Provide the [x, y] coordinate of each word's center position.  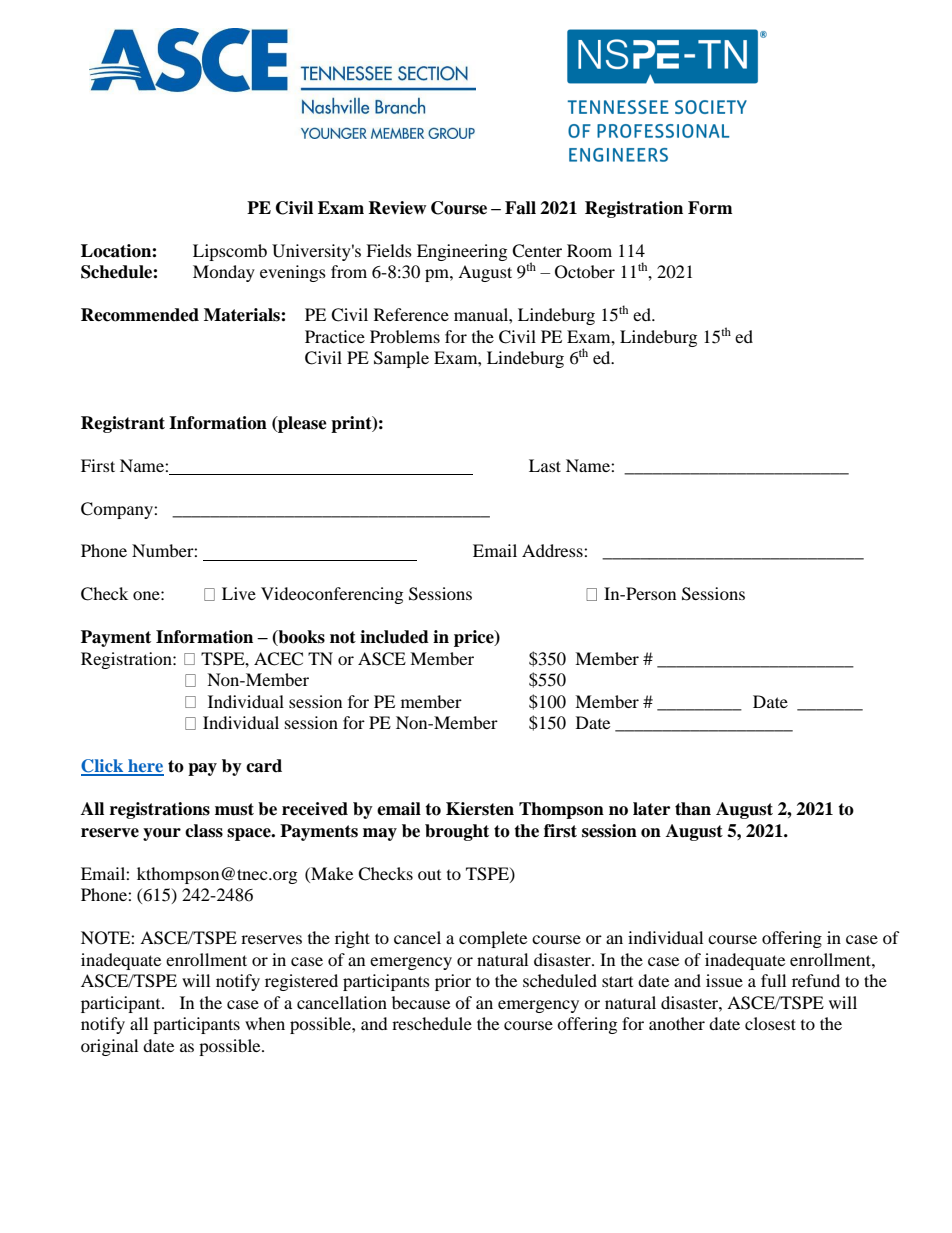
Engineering [462, 252]
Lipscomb [230, 252]
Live [239, 593]
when [265, 1023]
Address [553, 550]
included [394, 637]
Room [589, 250]
